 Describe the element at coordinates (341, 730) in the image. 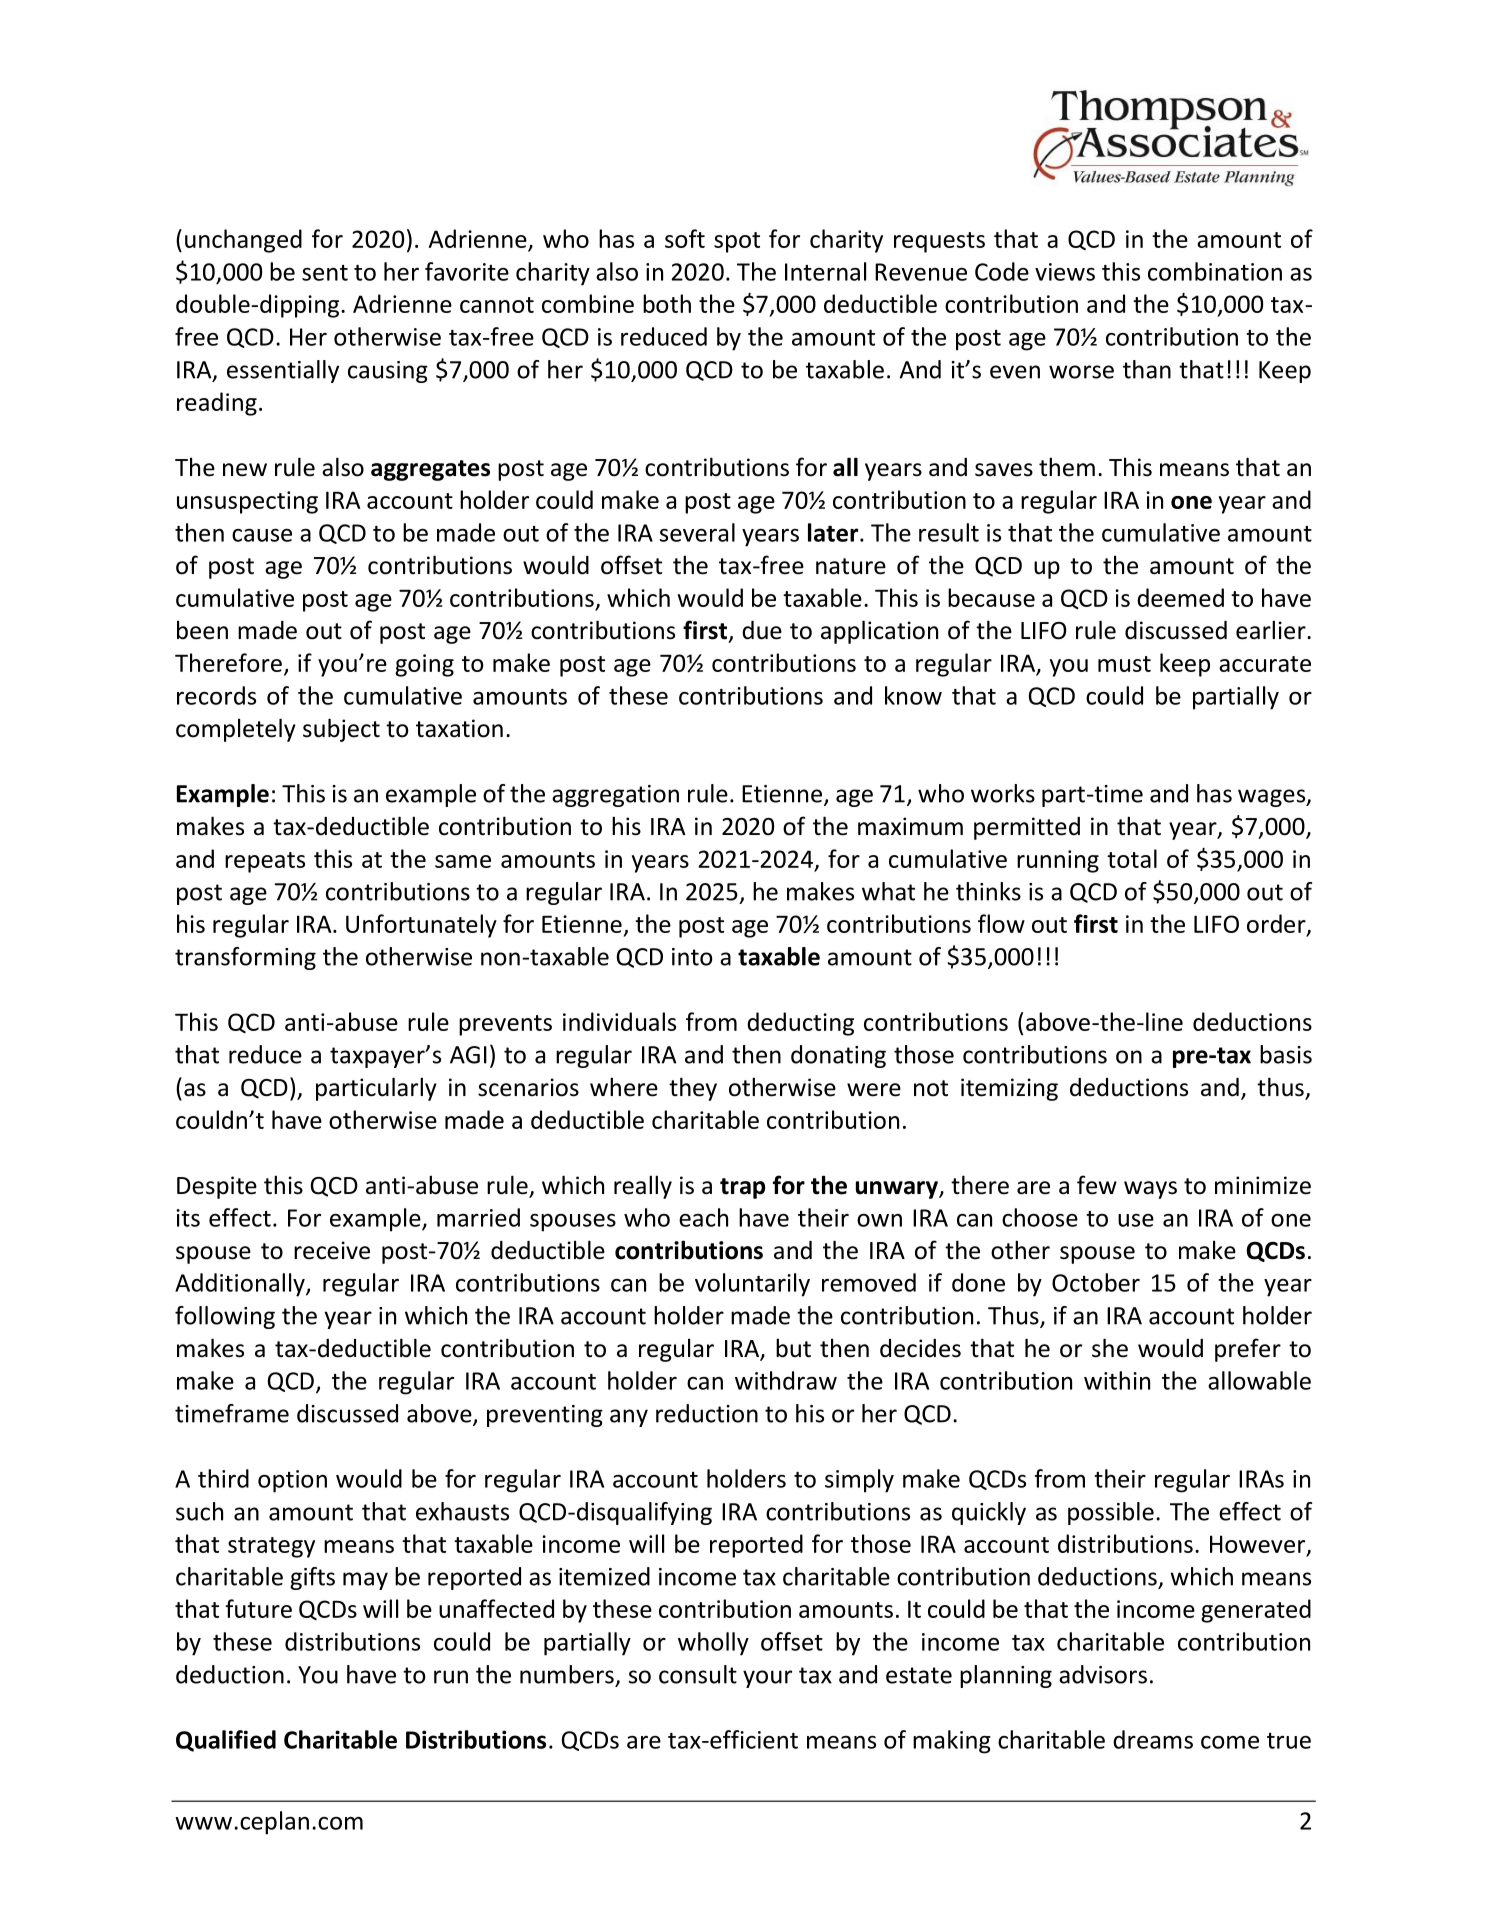

I see `subject` at that location.
